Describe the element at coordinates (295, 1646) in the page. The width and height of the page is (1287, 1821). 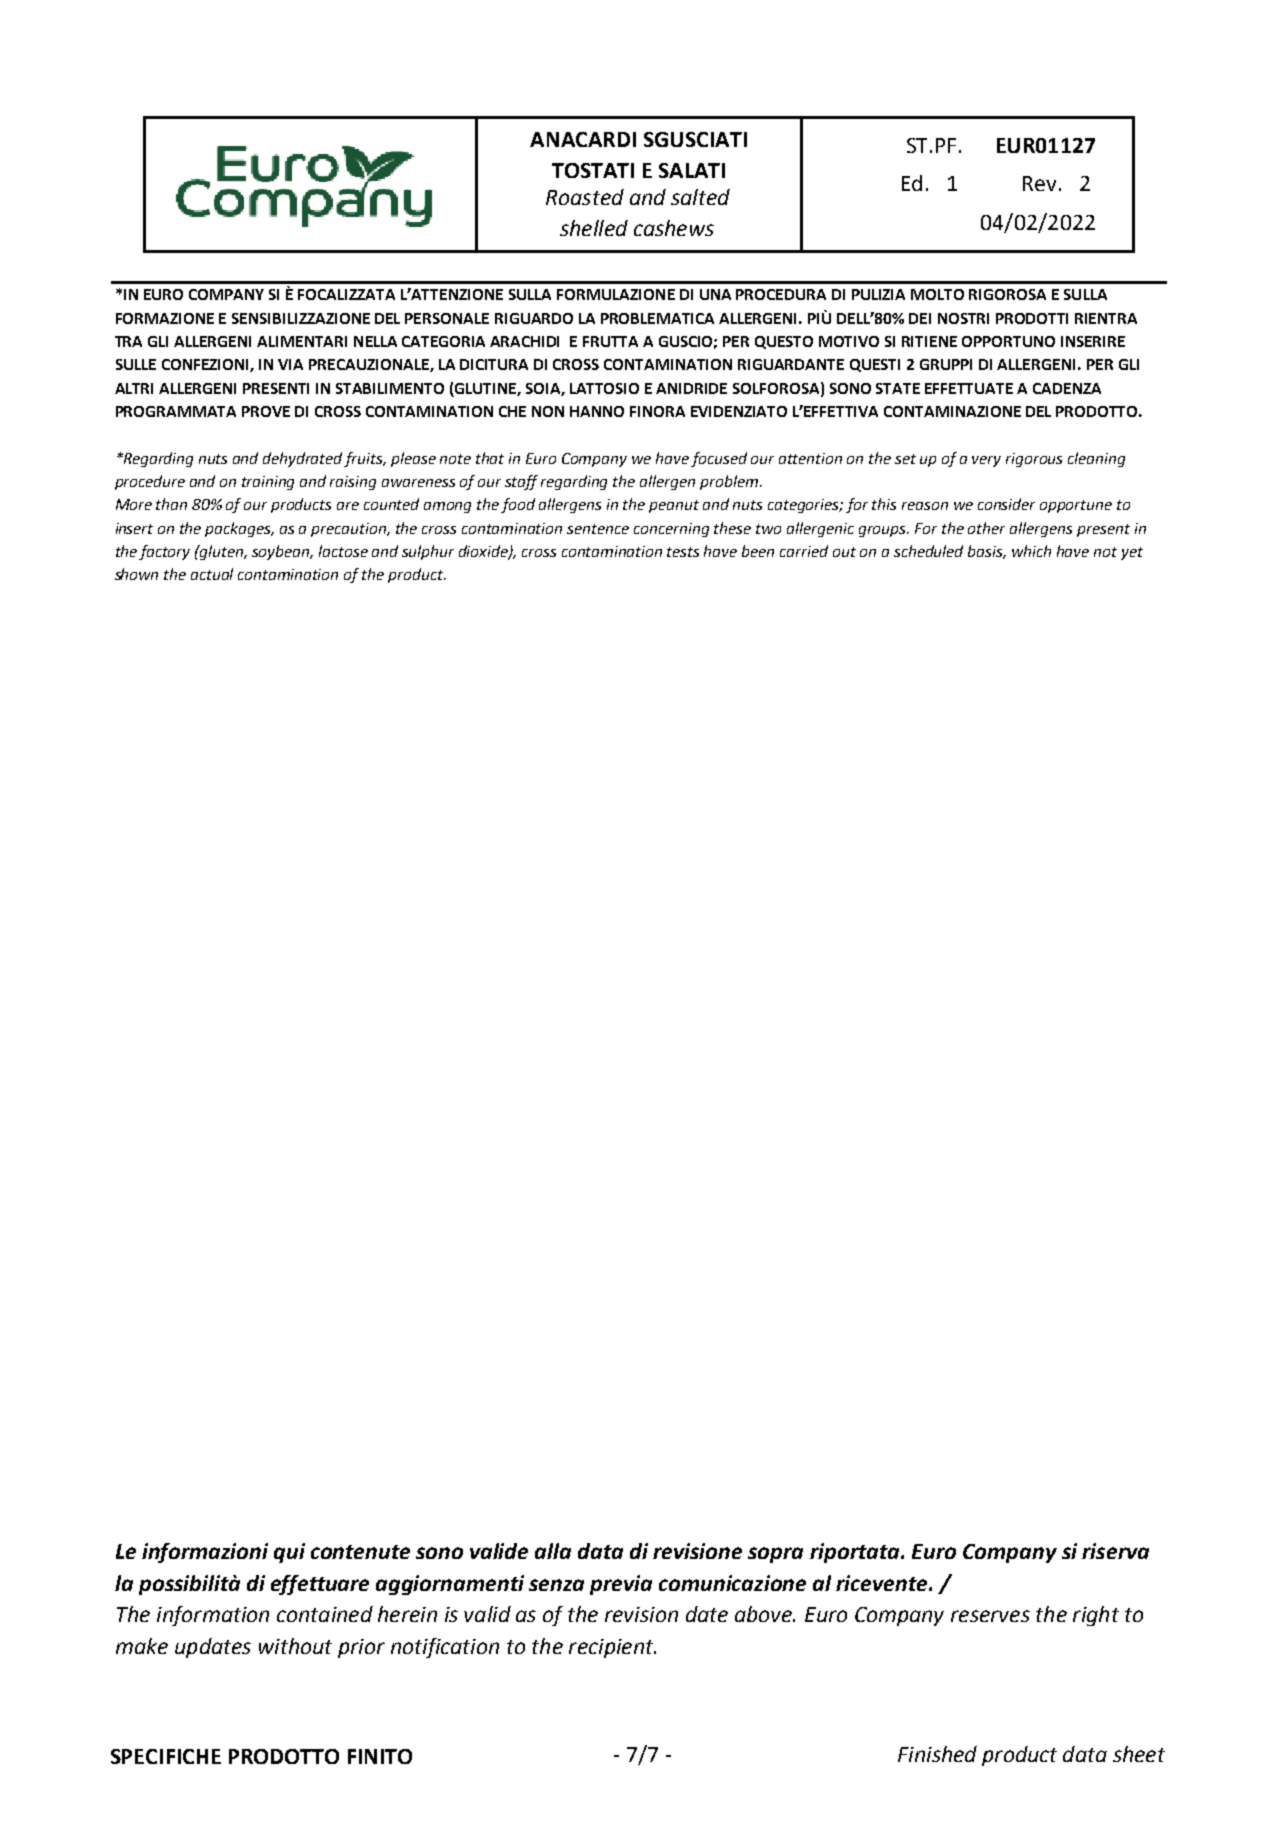
I see `without` at that location.
